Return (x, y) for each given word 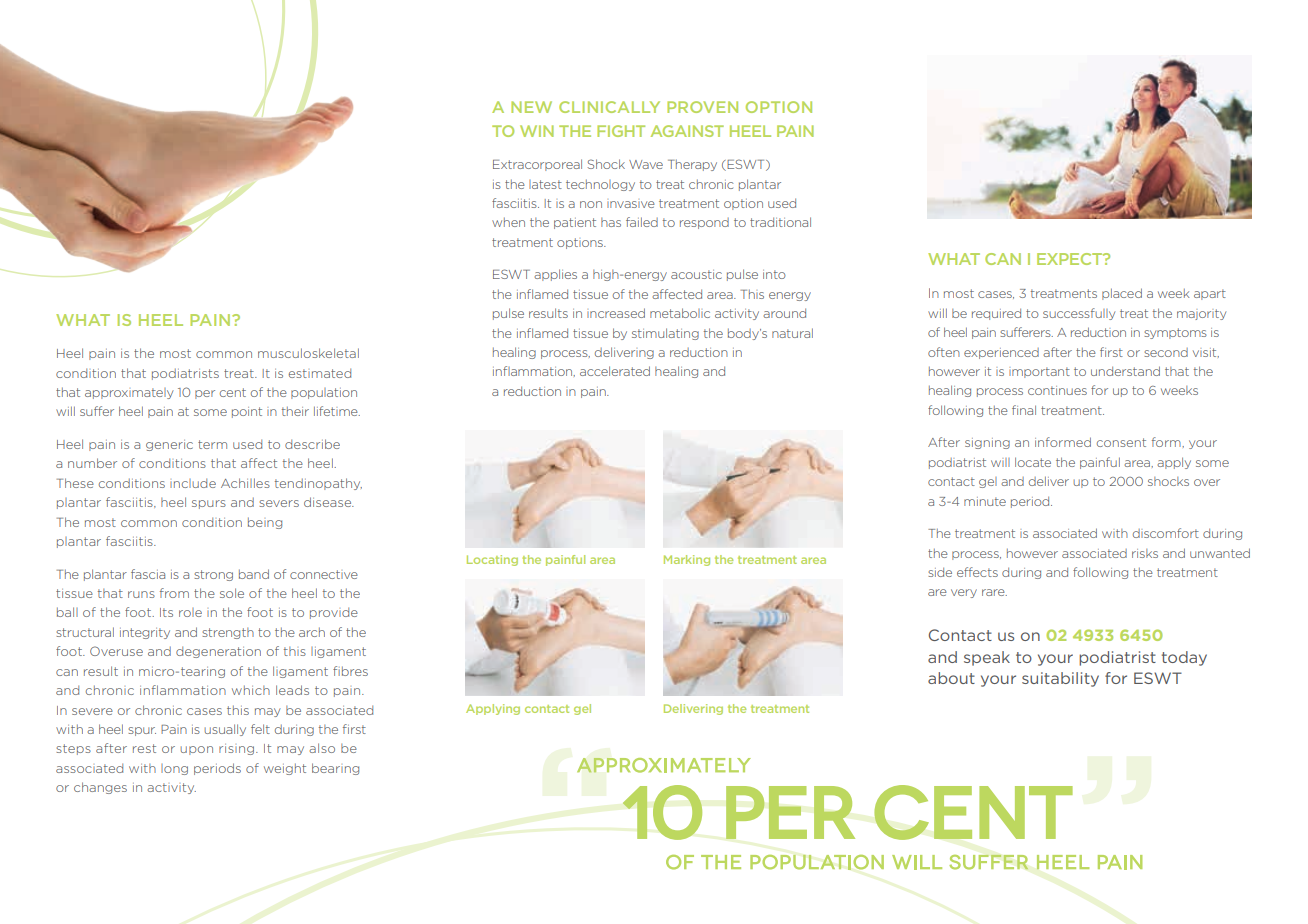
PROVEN (702, 107)
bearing (335, 769)
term (212, 444)
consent (1121, 442)
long (174, 769)
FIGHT (621, 131)
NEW (531, 107)
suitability (1060, 679)
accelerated (615, 371)
